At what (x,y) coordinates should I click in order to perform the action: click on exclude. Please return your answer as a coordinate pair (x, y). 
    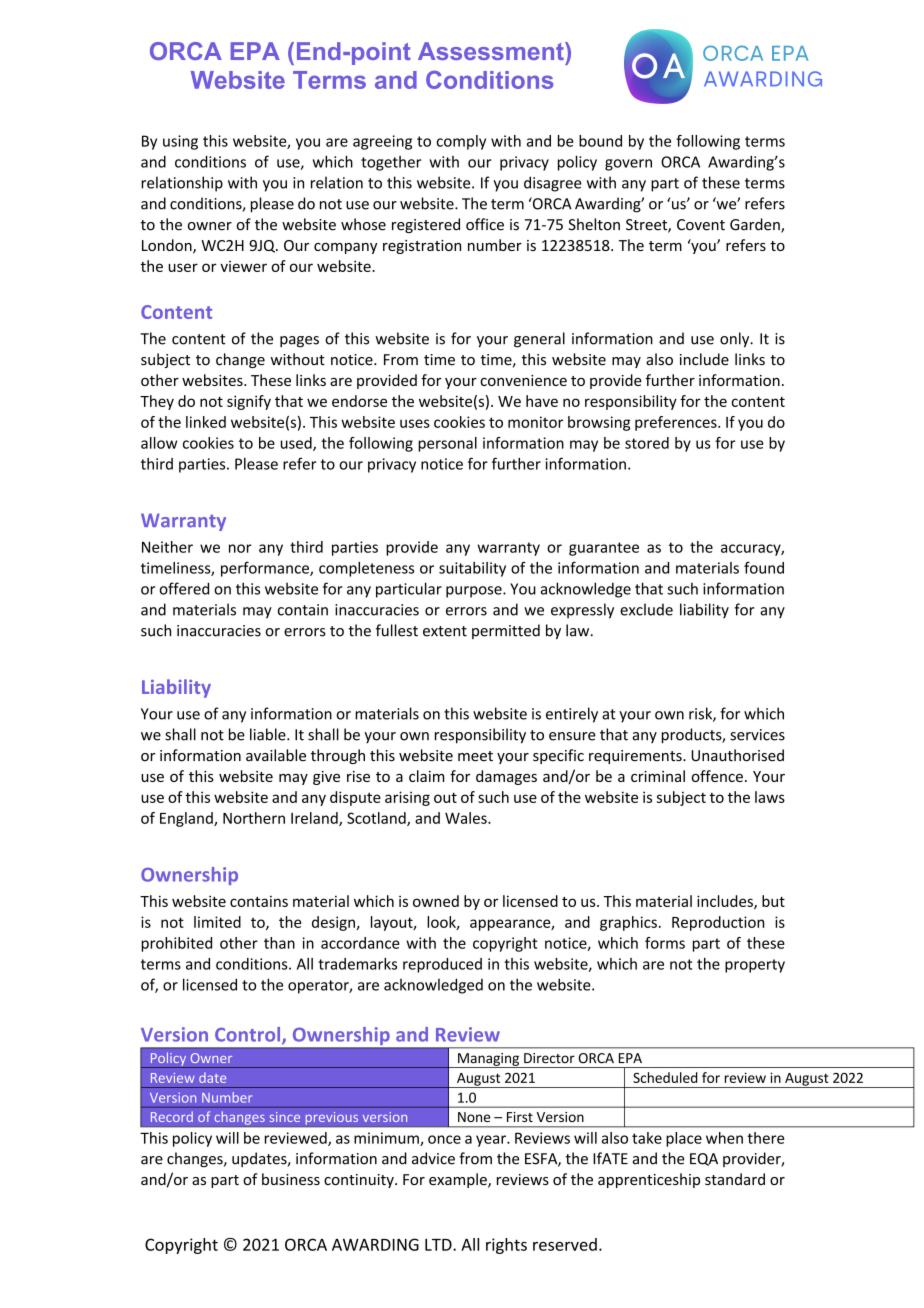
    Looking at the image, I should click on (646, 609).
